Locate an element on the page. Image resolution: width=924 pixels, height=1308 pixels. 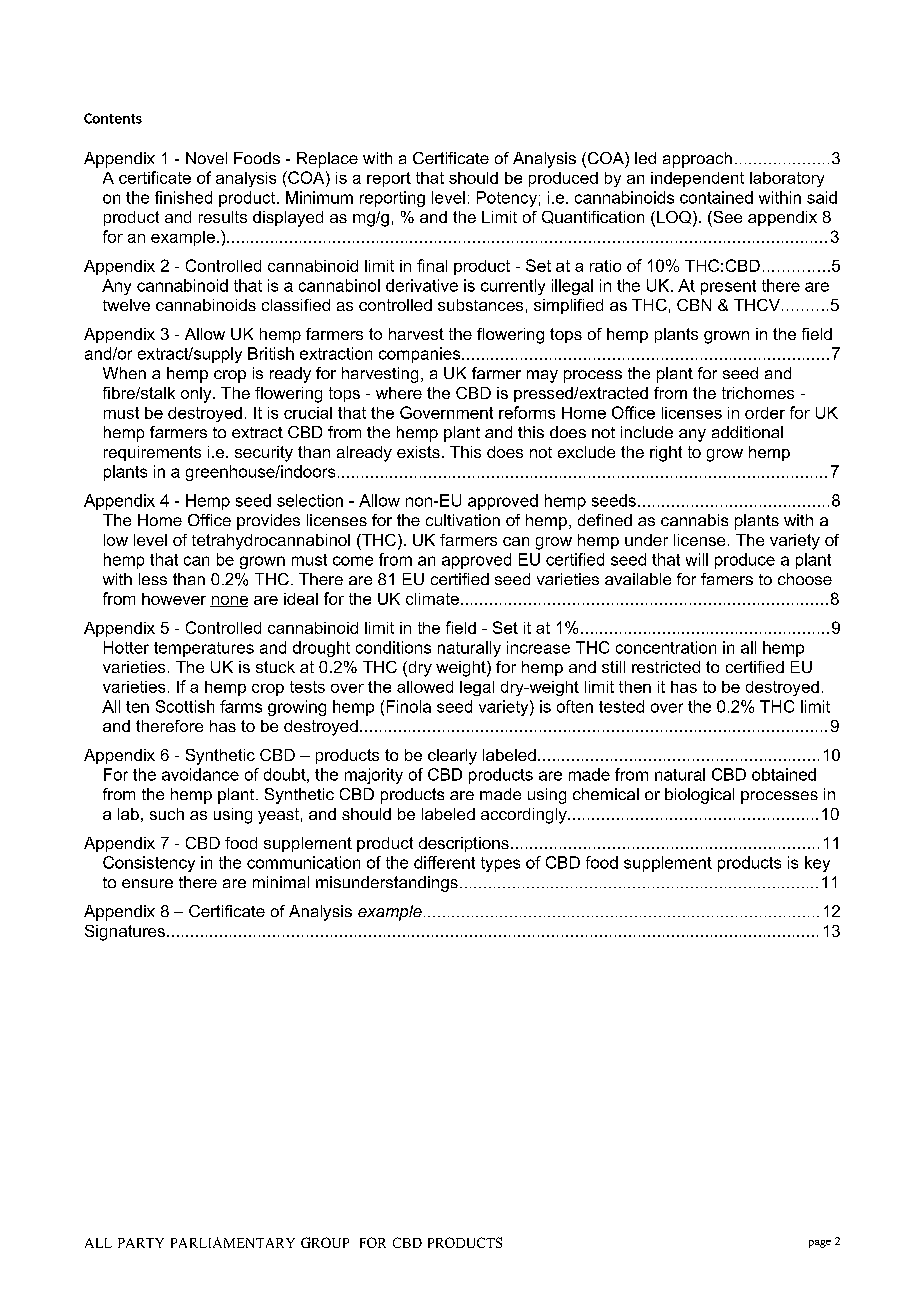
cultivation is located at coordinates (463, 520).
